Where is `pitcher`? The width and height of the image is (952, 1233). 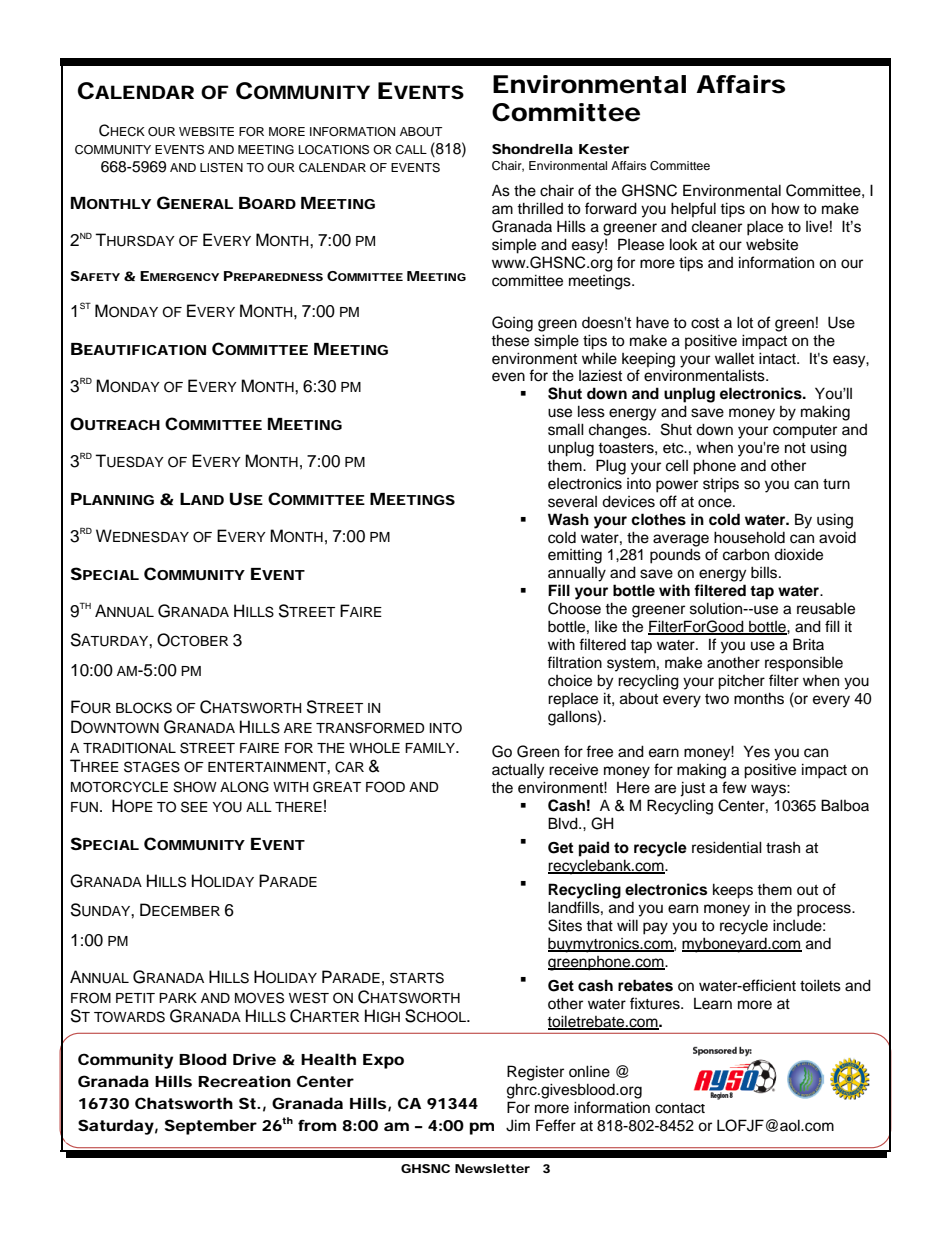 pitcher is located at coordinates (741, 682).
